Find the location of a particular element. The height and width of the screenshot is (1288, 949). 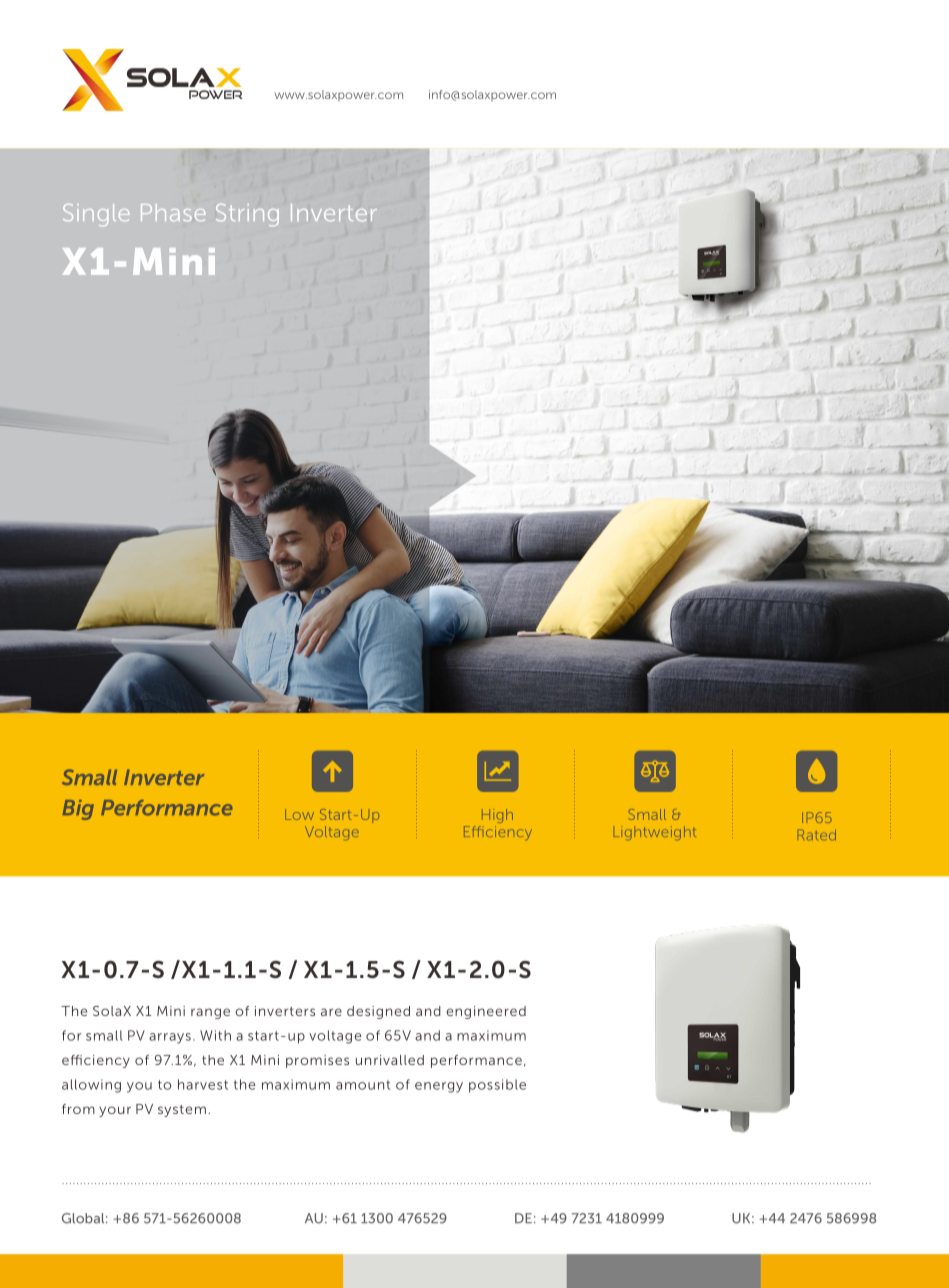

String is located at coordinates (247, 215).
